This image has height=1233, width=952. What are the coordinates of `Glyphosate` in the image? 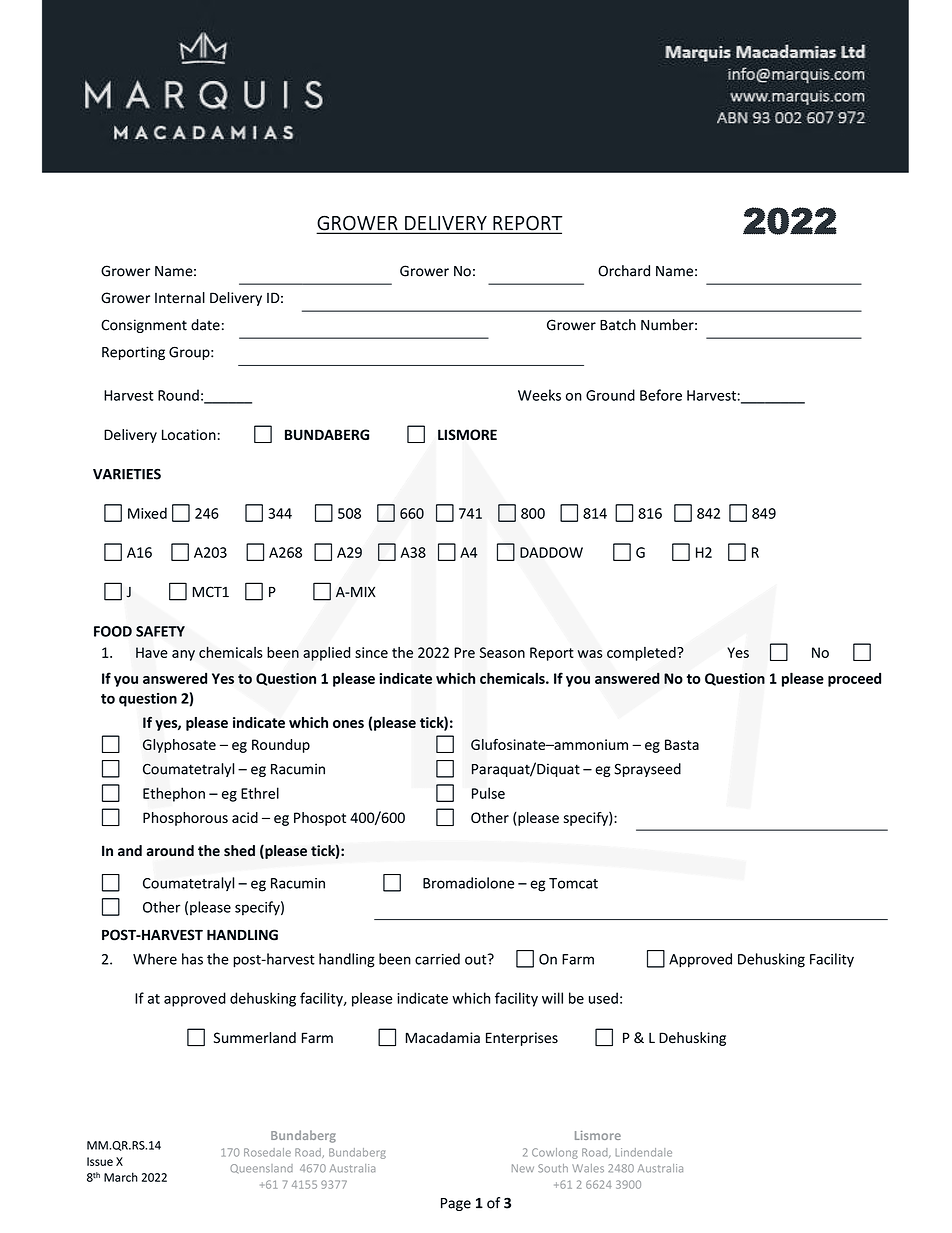 It's located at (179, 746).
